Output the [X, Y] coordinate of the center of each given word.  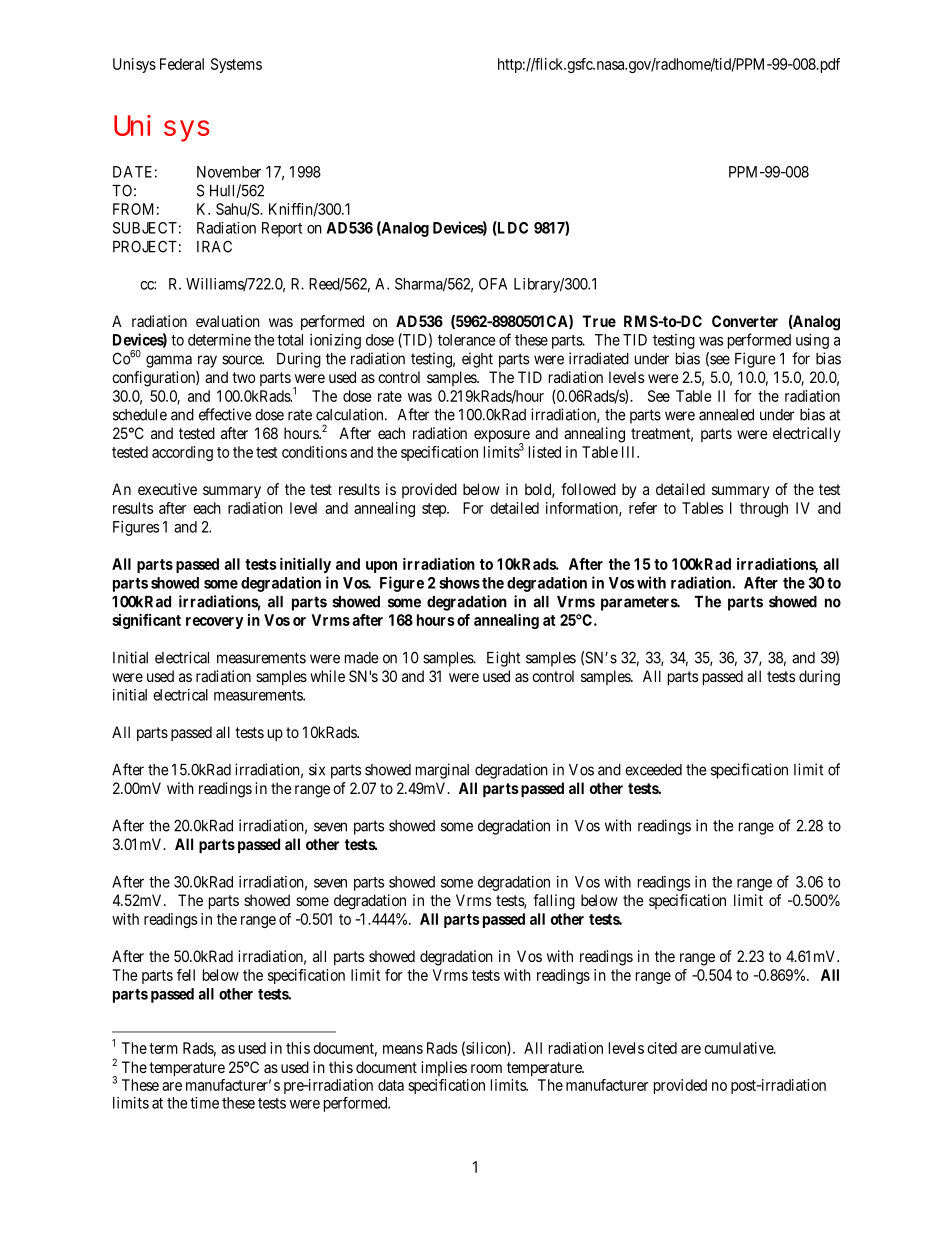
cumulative [739, 1048]
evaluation [228, 321]
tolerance [466, 340]
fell [186, 975]
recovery [215, 623]
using [812, 341]
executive [167, 489]
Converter [745, 321]
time [204, 1103]
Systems [236, 65]
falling [554, 902]
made [362, 658]
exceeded [653, 770]
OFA [493, 284]
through [764, 509]
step [435, 510]
